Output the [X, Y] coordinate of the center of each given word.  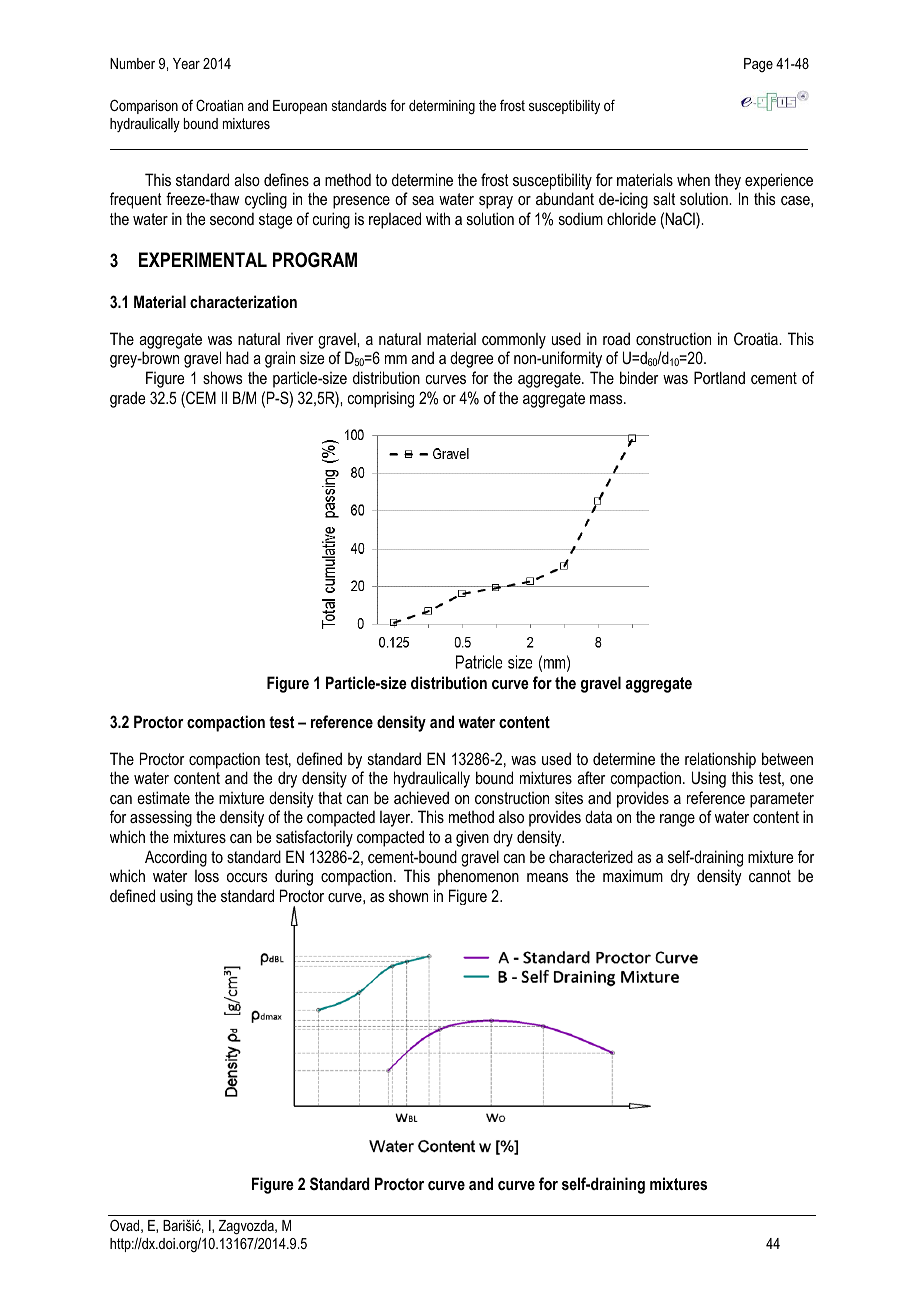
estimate [163, 797]
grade [127, 399]
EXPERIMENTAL [203, 259]
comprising [380, 399]
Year [186, 63]
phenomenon [478, 877]
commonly [514, 341]
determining [442, 107]
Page [758, 65]
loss [207, 876]
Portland [719, 377]
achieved [421, 797]
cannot [770, 876]
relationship [720, 760]
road [616, 338]
